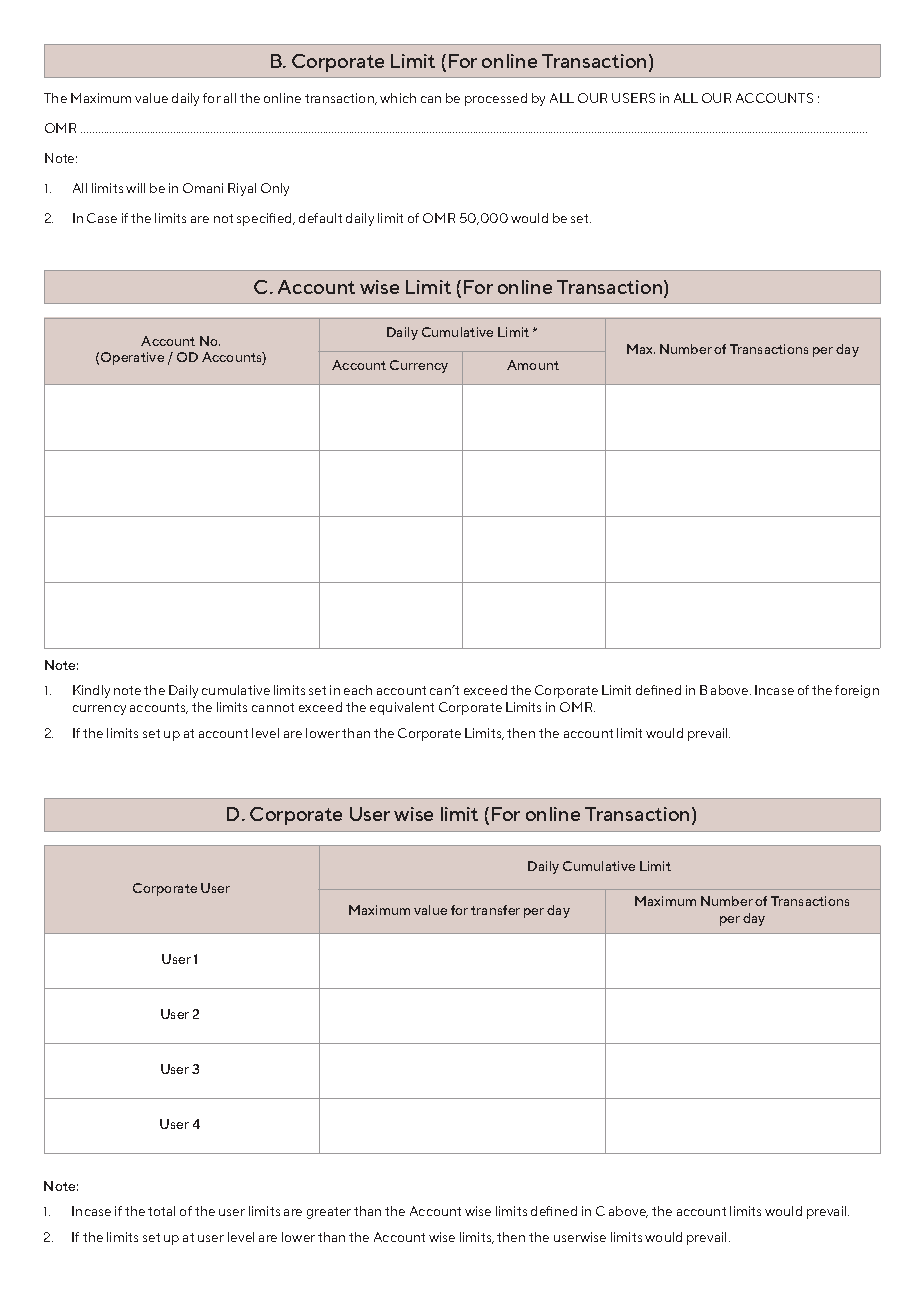 Image resolution: width=924 pixels, height=1308 pixels. I want to click on cannot, so click(273, 707).
